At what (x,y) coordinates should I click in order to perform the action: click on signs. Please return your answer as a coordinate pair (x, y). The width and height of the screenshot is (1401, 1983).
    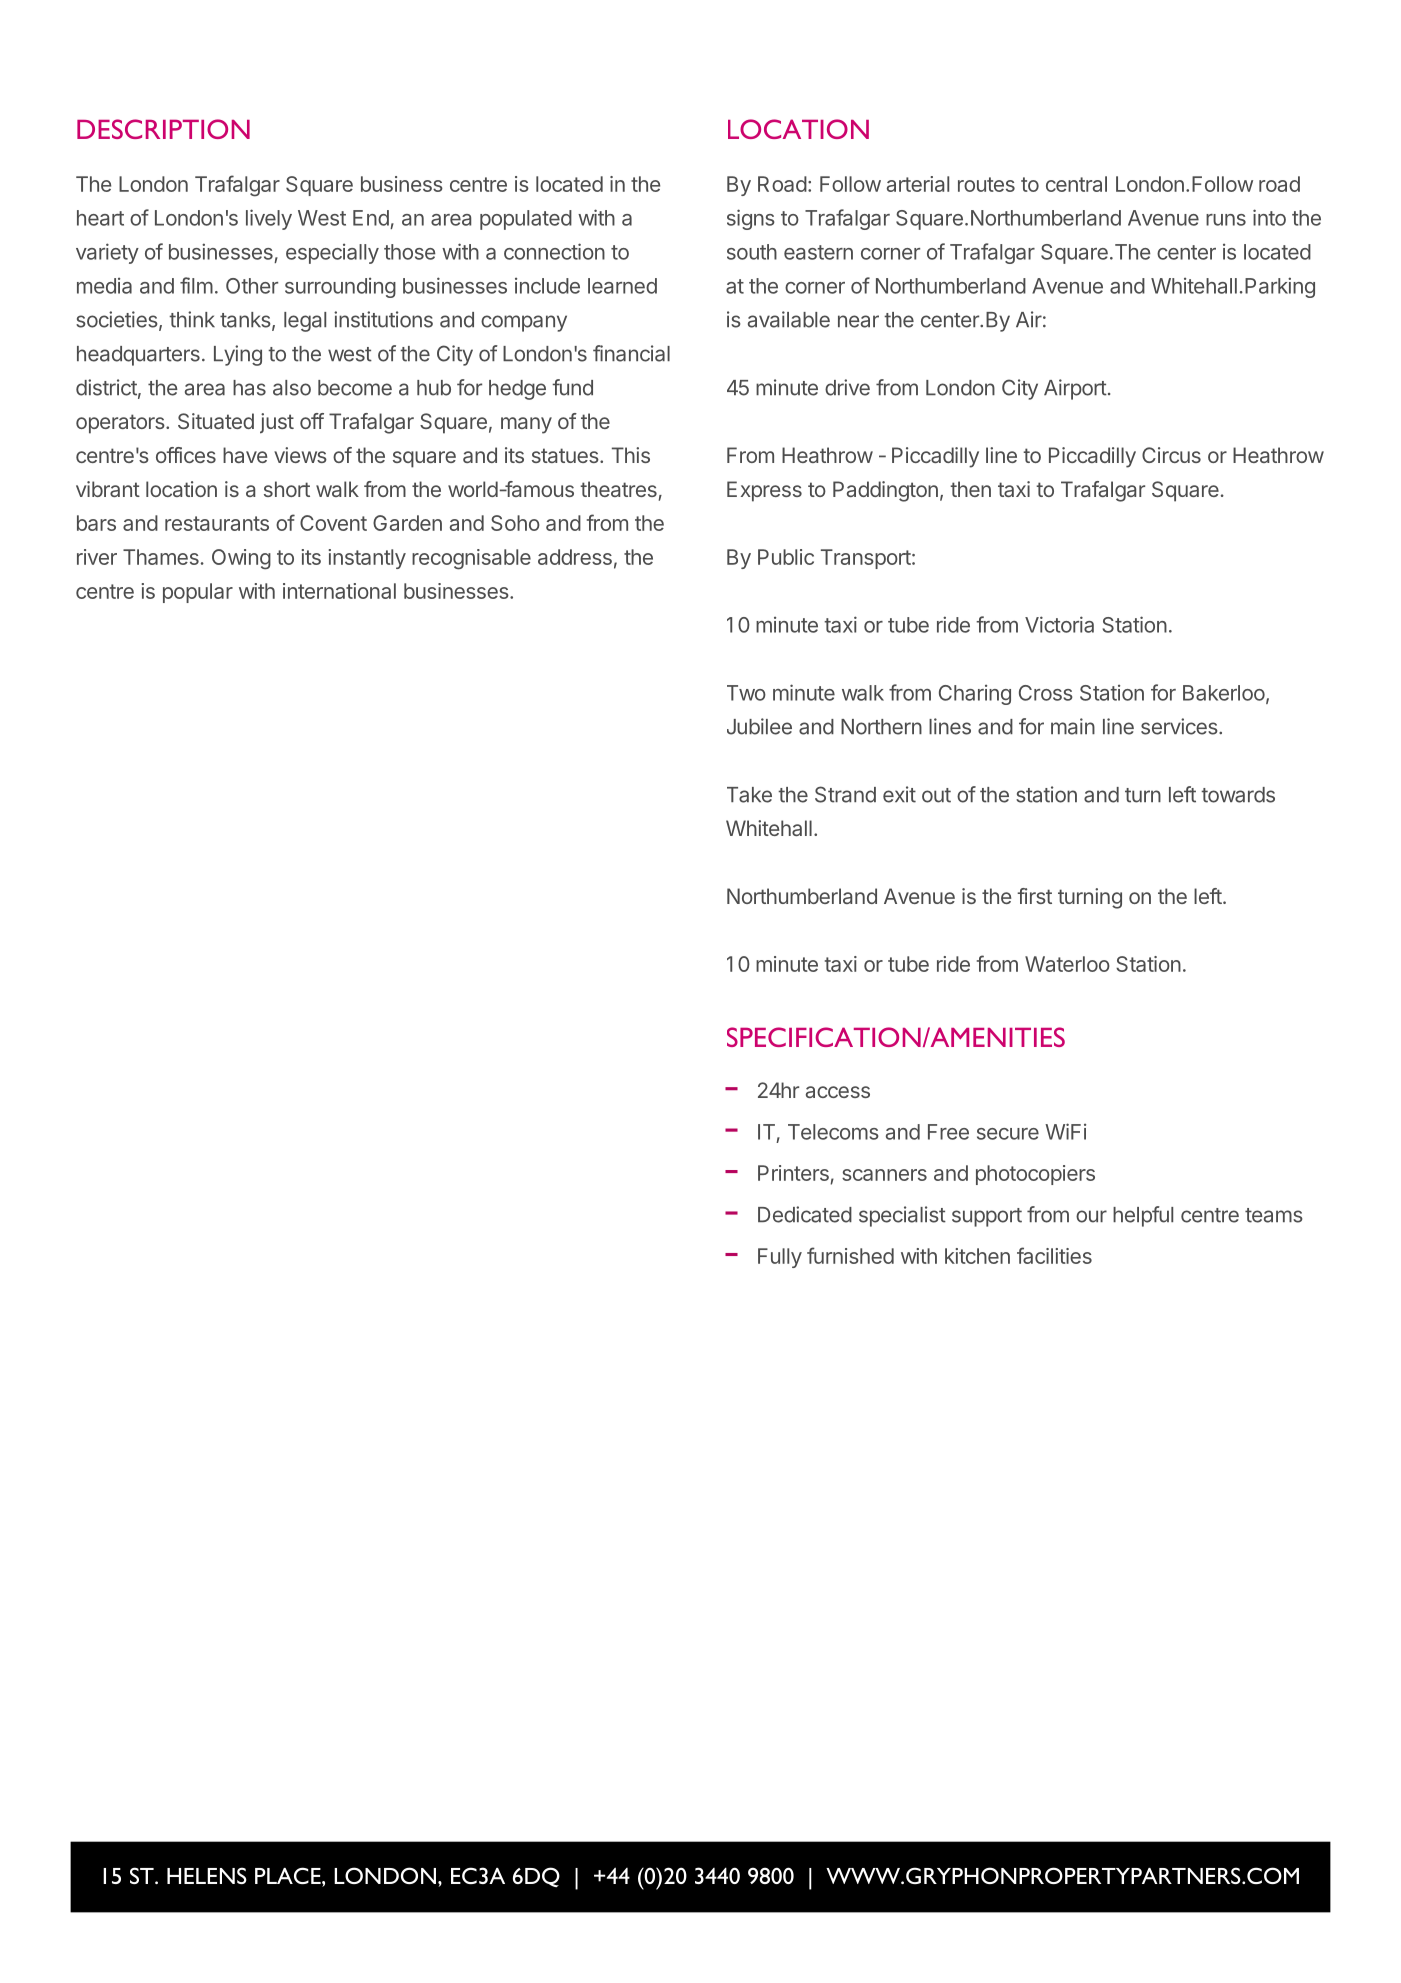
    Looking at the image, I should click on (751, 219).
